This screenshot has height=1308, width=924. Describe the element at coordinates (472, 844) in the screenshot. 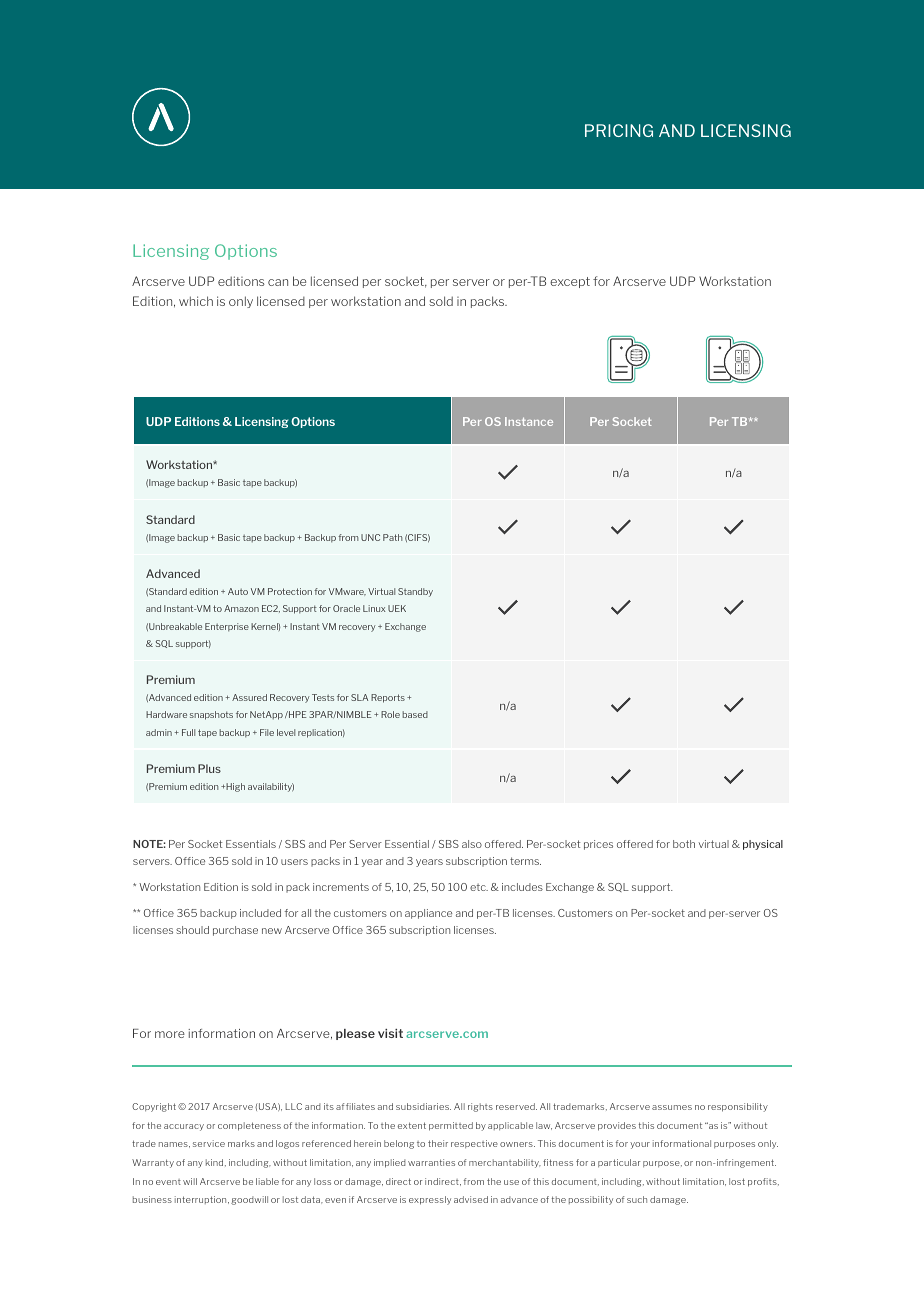

I see `also` at that location.
